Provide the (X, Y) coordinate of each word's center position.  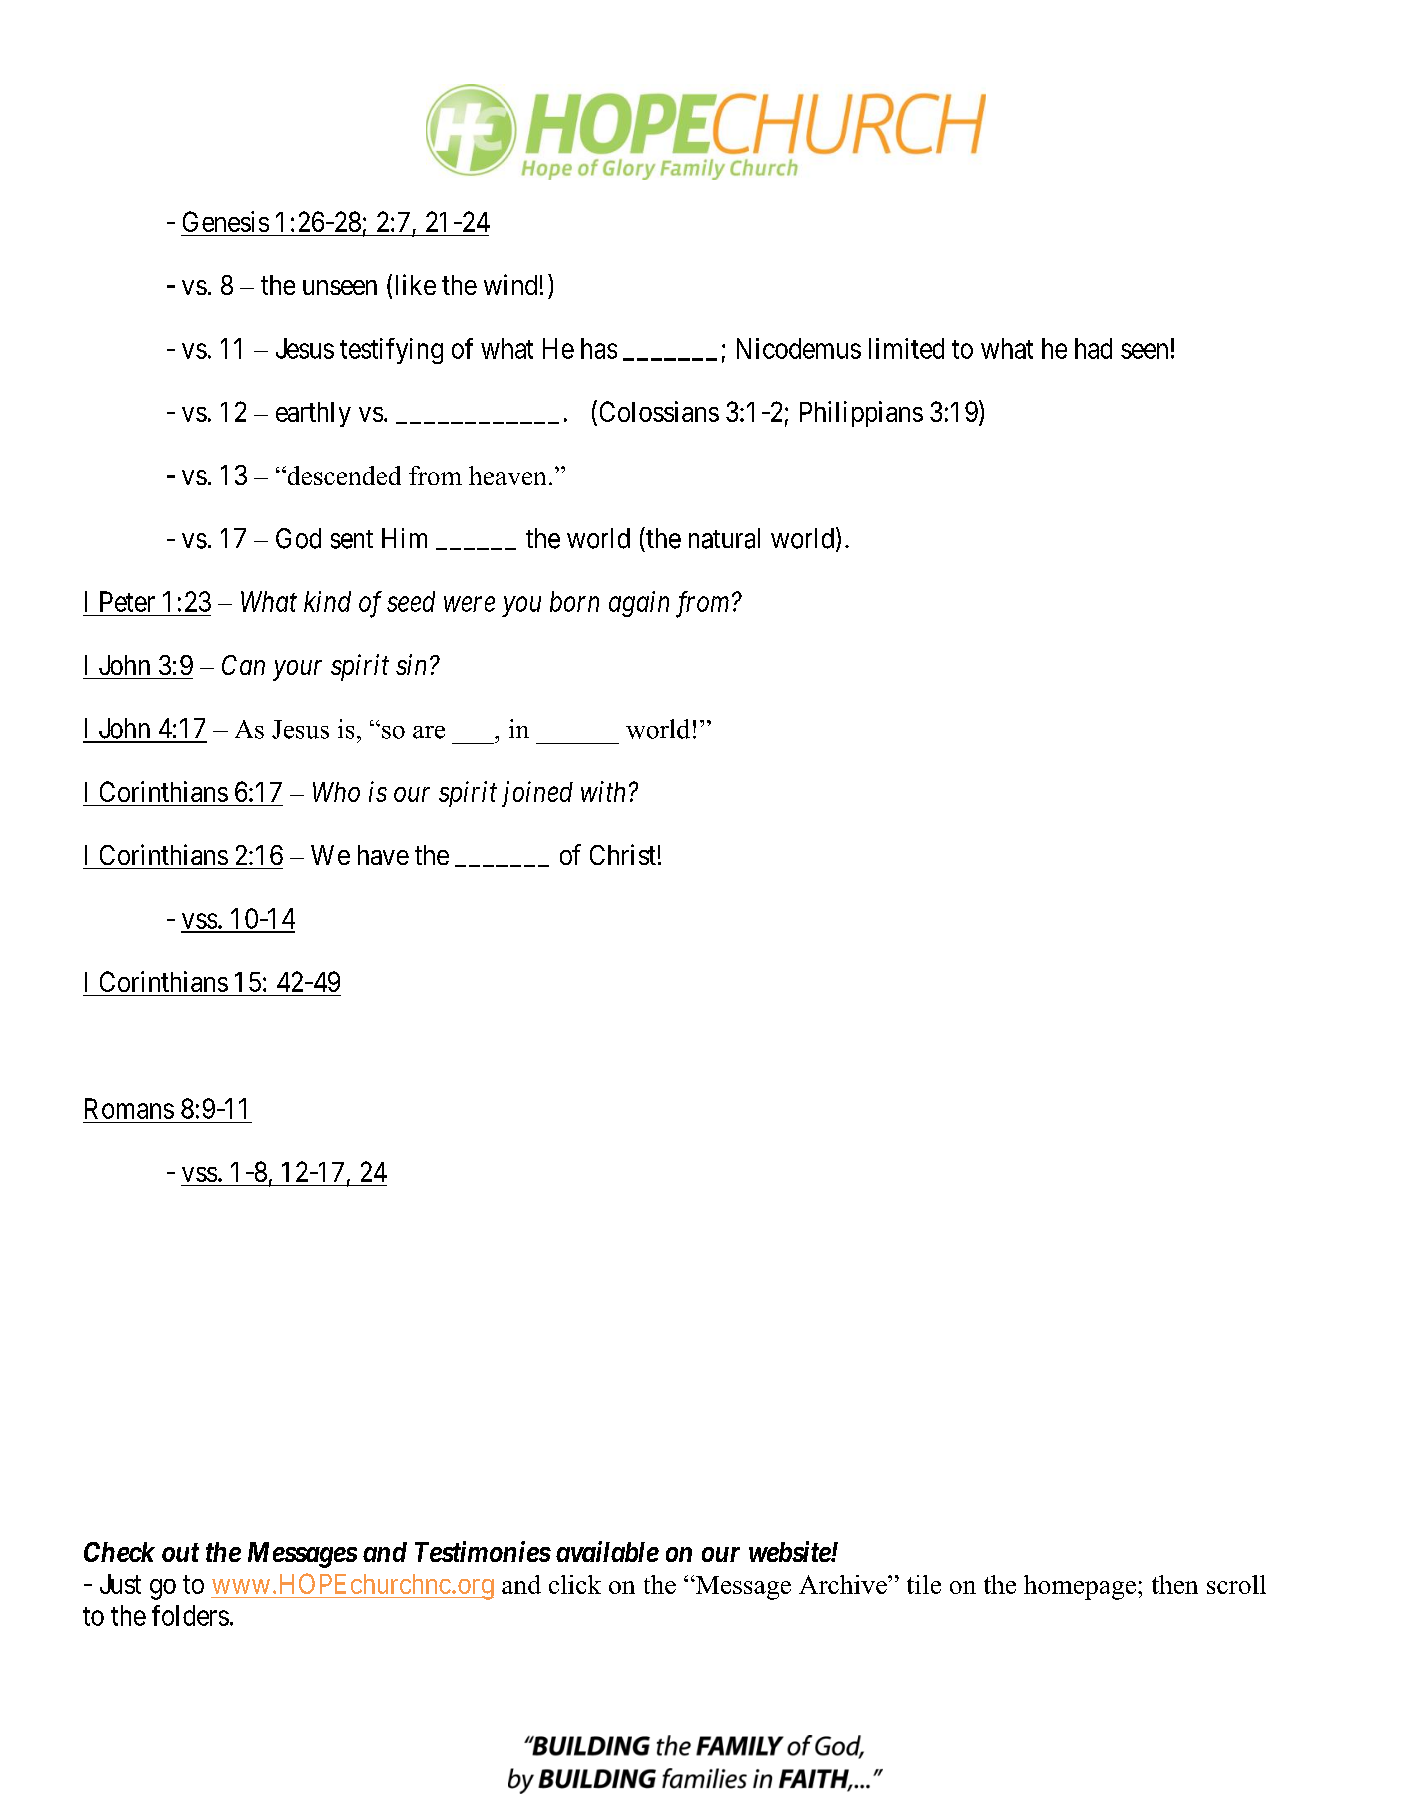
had (1093, 348)
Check (119, 1552)
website (790, 1551)
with (603, 791)
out (180, 1552)
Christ (623, 854)
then (1175, 1584)
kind (327, 601)
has (599, 348)
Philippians (861, 414)
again (639, 604)
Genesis (226, 221)
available (607, 1551)
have (383, 855)
